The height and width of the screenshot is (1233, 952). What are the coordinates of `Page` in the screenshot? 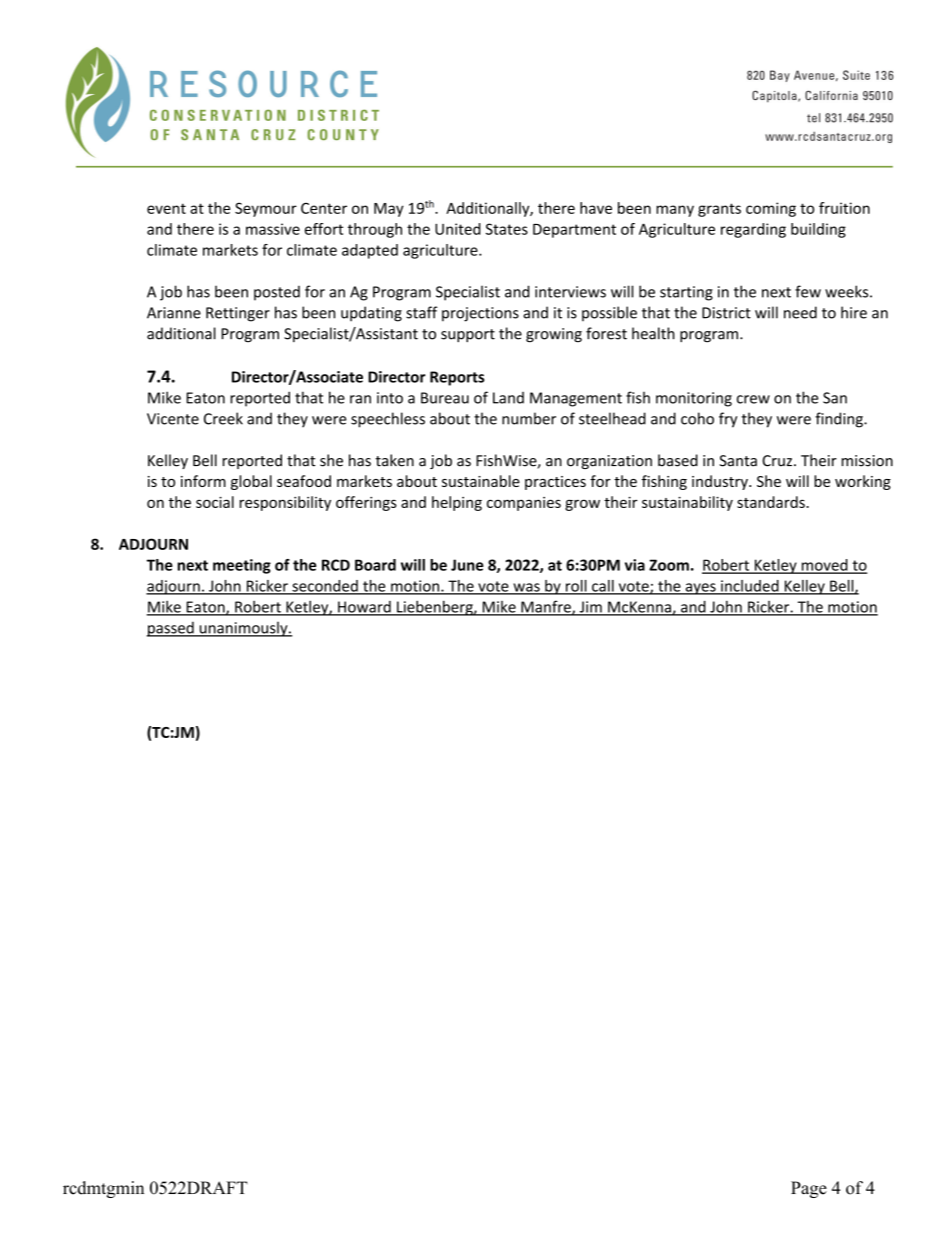 It's located at (809, 1189).
